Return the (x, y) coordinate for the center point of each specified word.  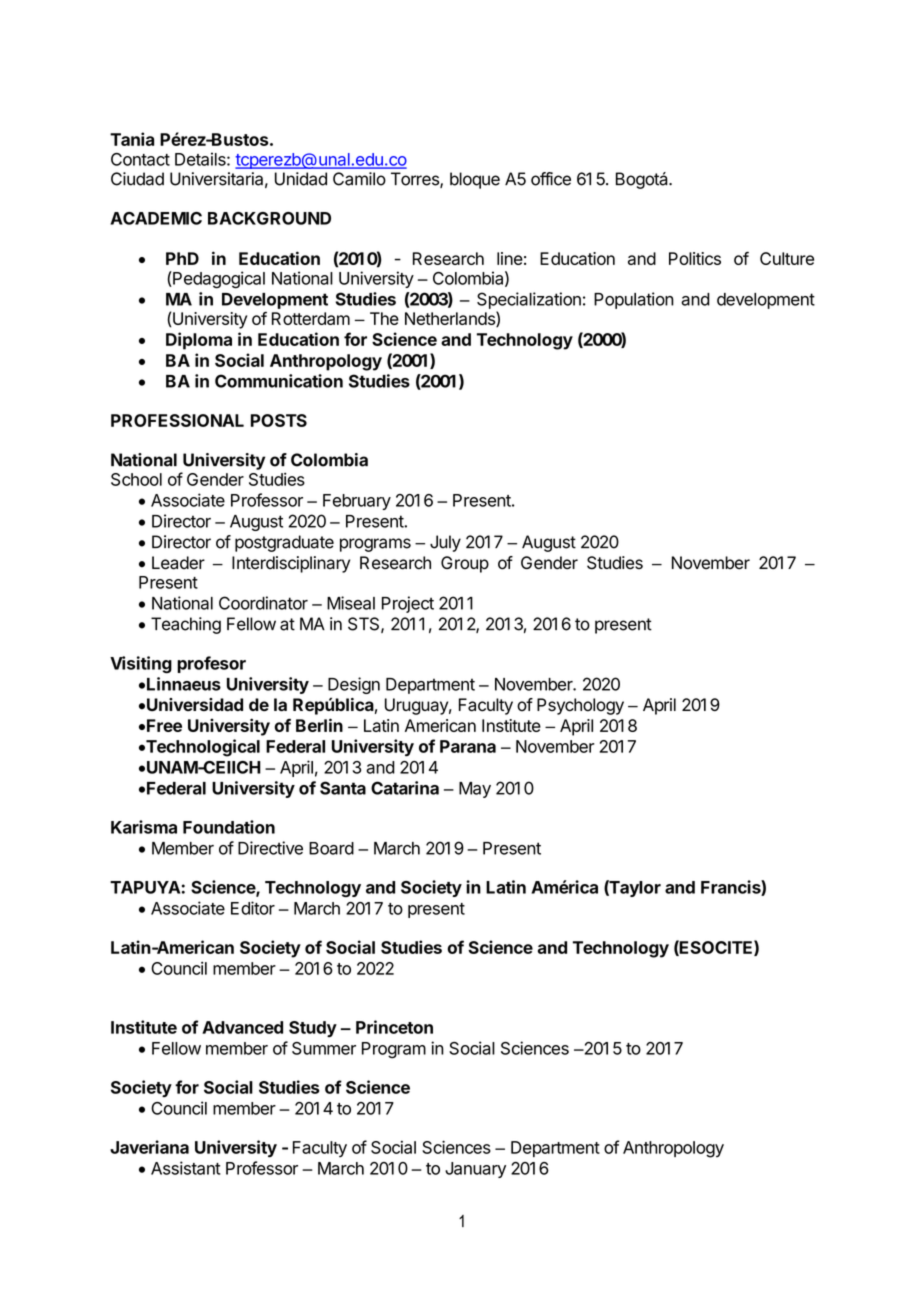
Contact (140, 159)
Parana (468, 746)
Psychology (580, 706)
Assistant (186, 1168)
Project (408, 604)
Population (634, 300)
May (475, 790)
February (357, 502)
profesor (211, 664)
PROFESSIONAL (177, 420)
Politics (695, 258)
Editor (253, 908)
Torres (416, 180)
